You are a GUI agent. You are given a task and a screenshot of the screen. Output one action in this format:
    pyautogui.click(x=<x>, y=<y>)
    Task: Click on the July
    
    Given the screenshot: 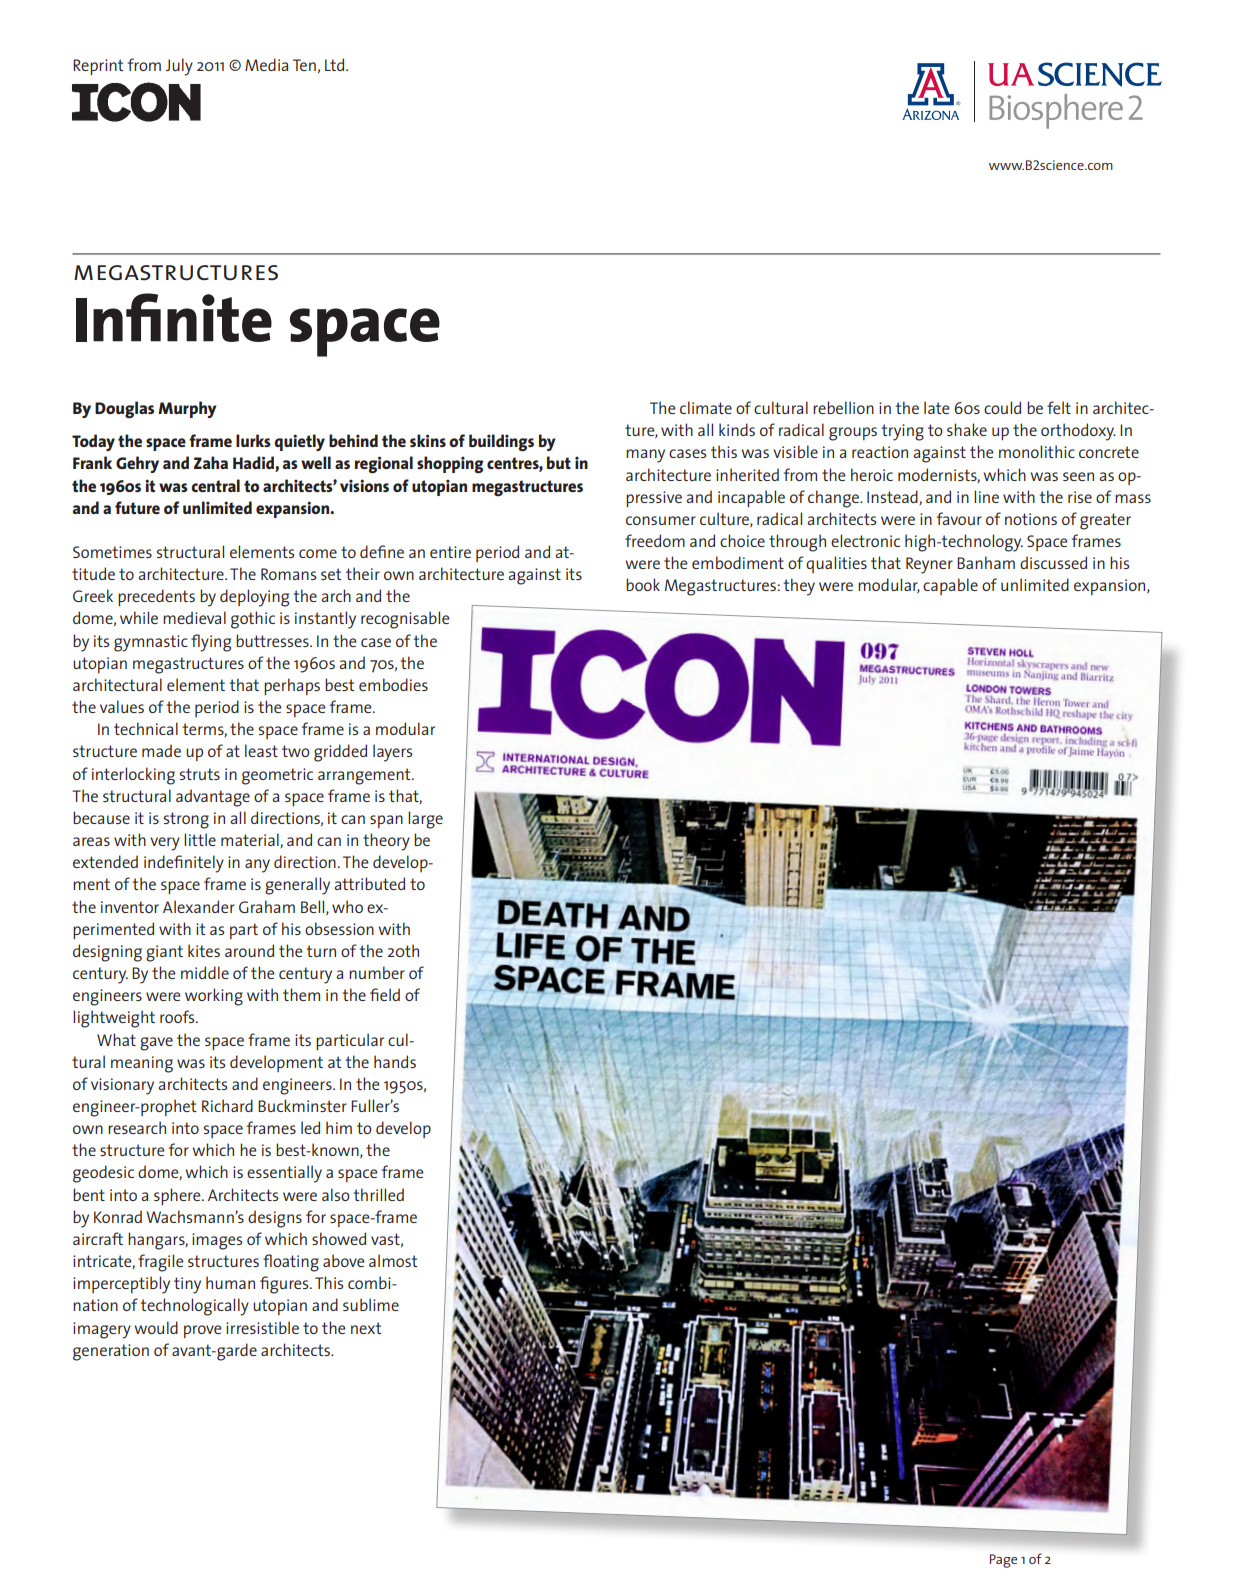 What is the action you would take?
    pyautogui.click(x=179, y=67)
